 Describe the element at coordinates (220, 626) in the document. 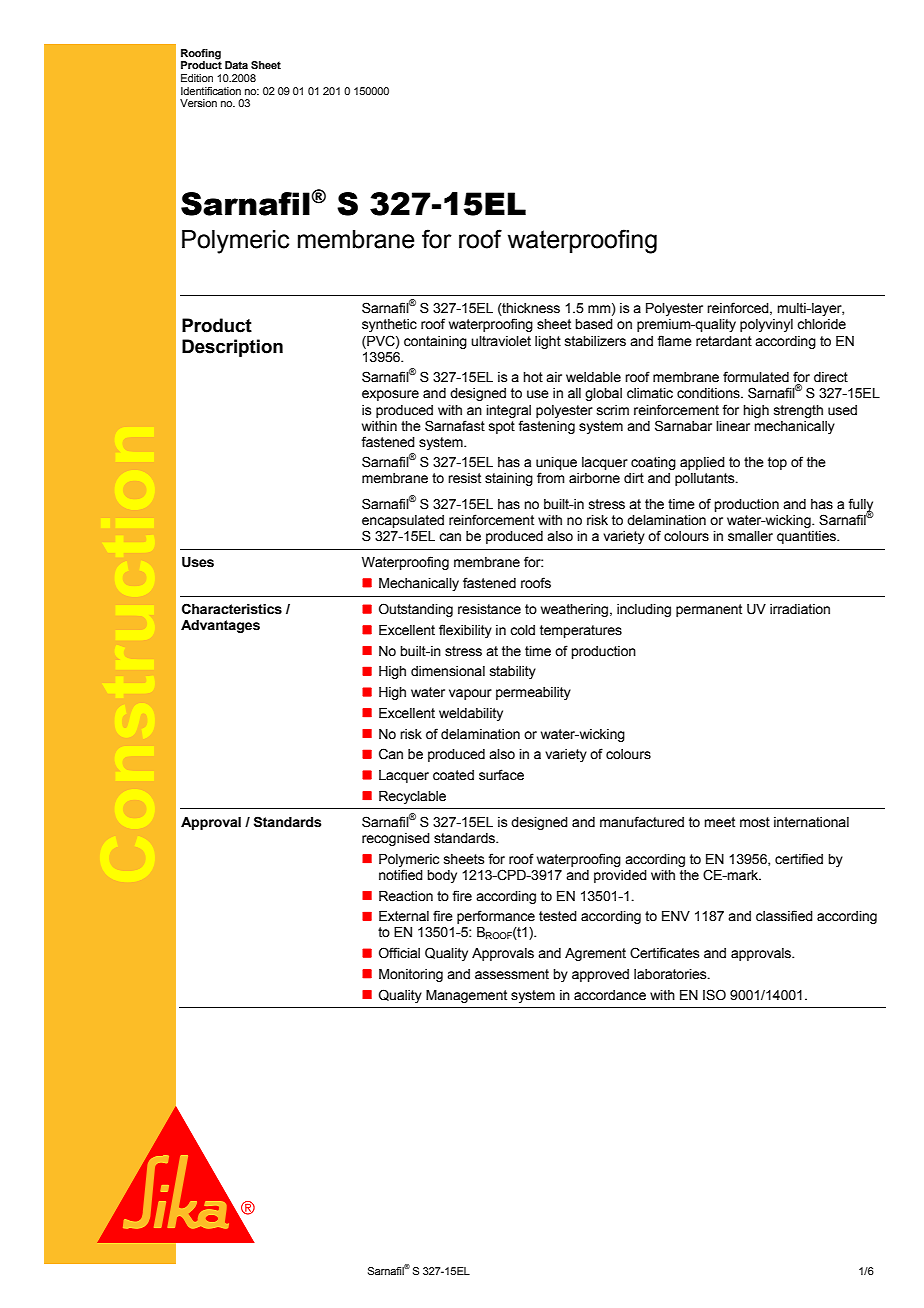

I see `Advantages` at that location.
